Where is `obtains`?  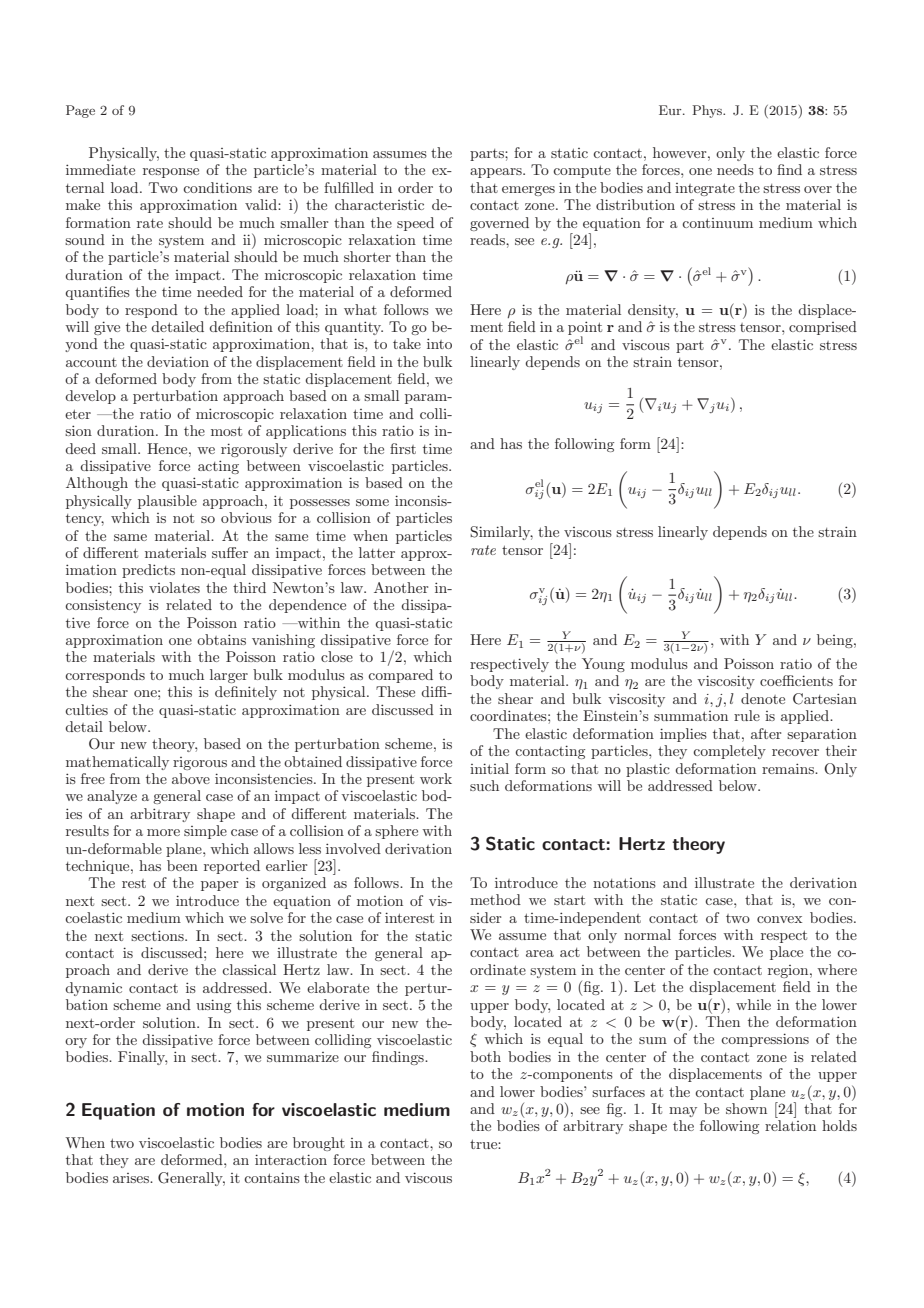 obtains is located at coordinates (221, 639).
